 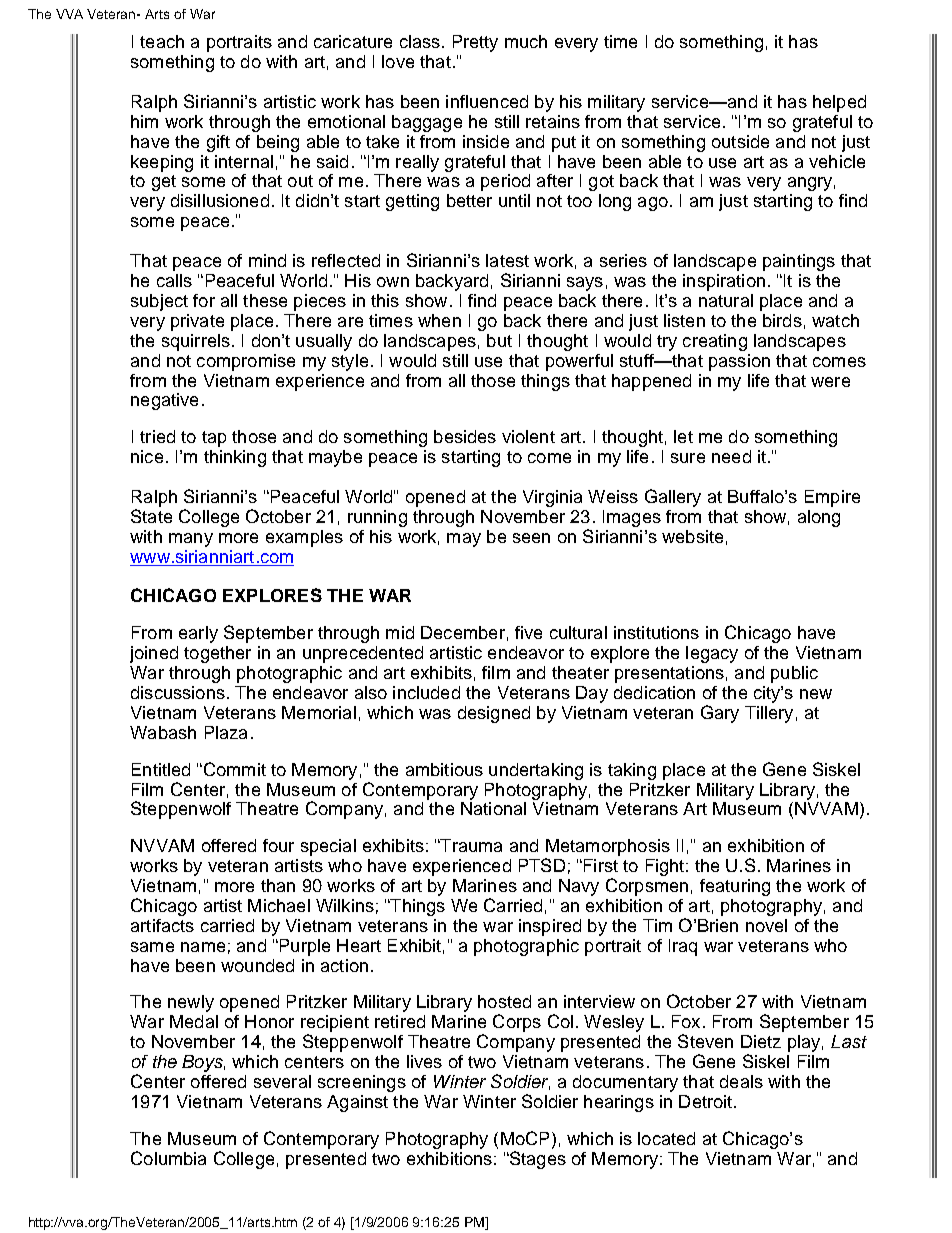 What do you see at coordinates (487, 101) in the document?
I see `influenced` at bounding box center [487, 101].
